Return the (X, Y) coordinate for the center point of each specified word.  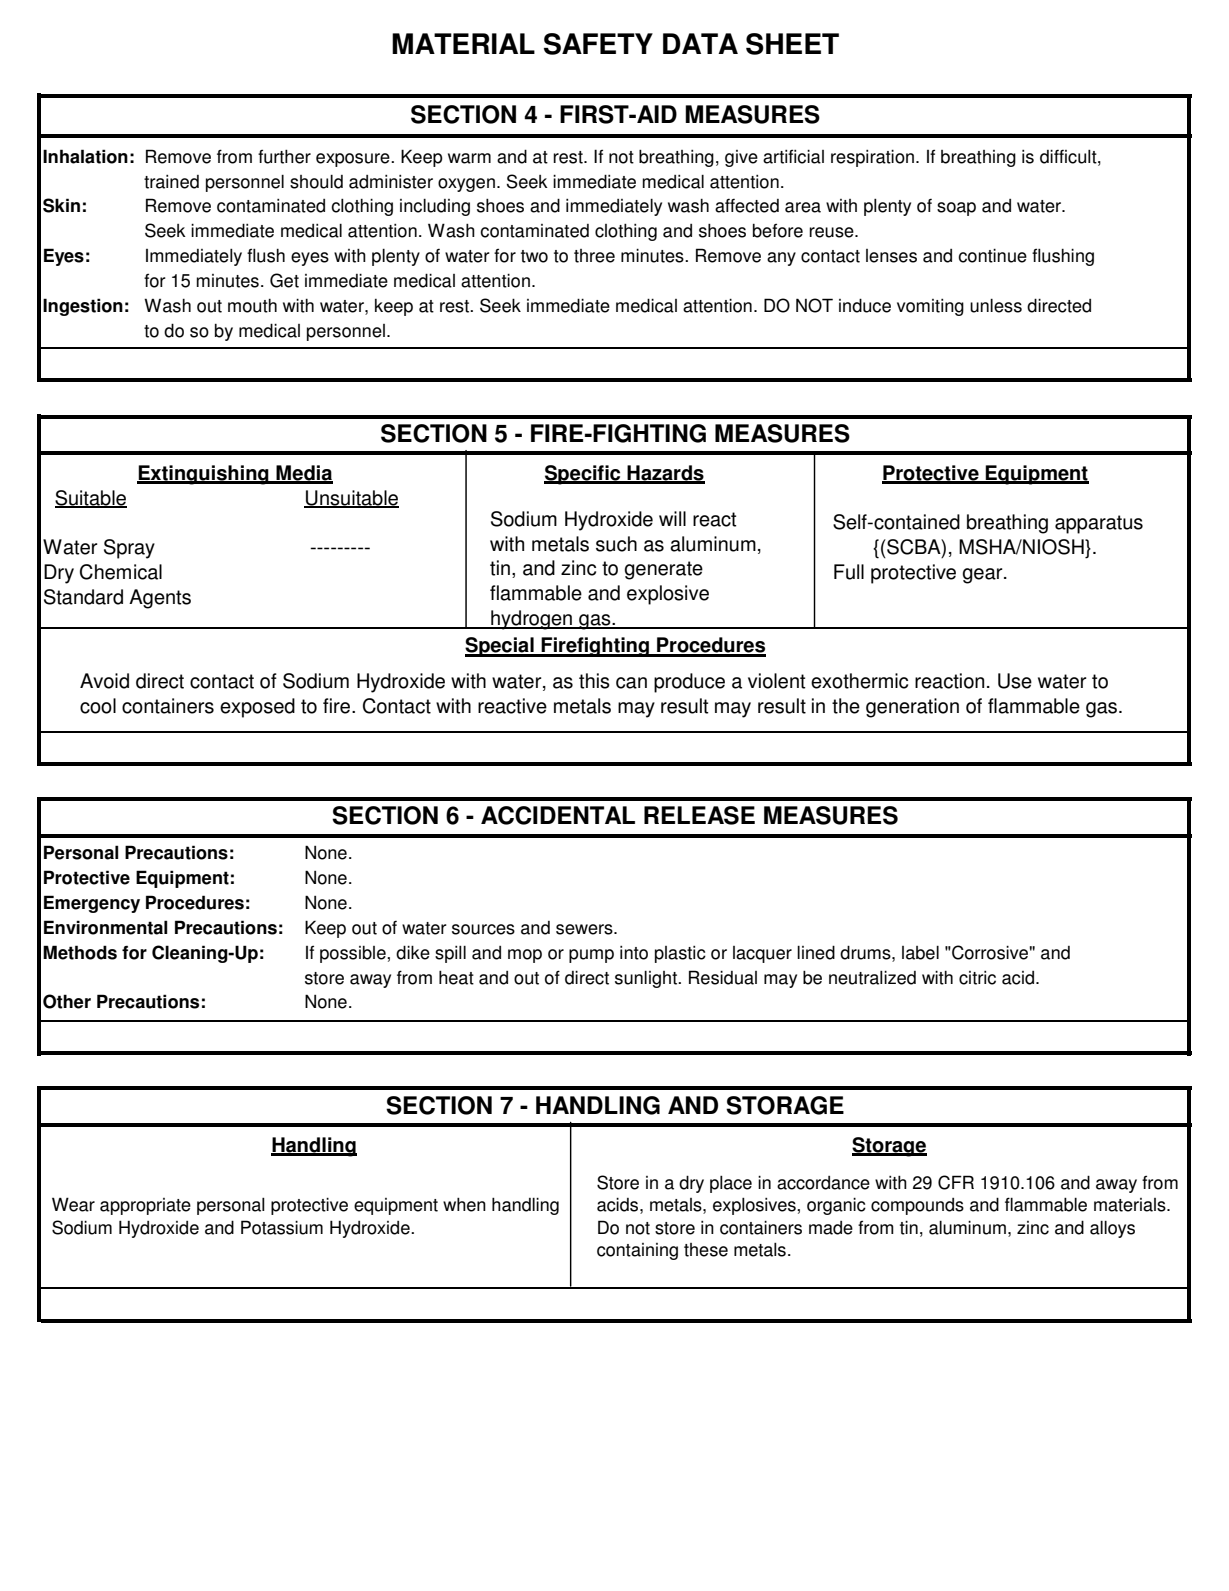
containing (637, 1251)
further (284, 156)
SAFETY (598, 44)
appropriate (145, 1206)
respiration (872, 158)
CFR (956, 1182)
